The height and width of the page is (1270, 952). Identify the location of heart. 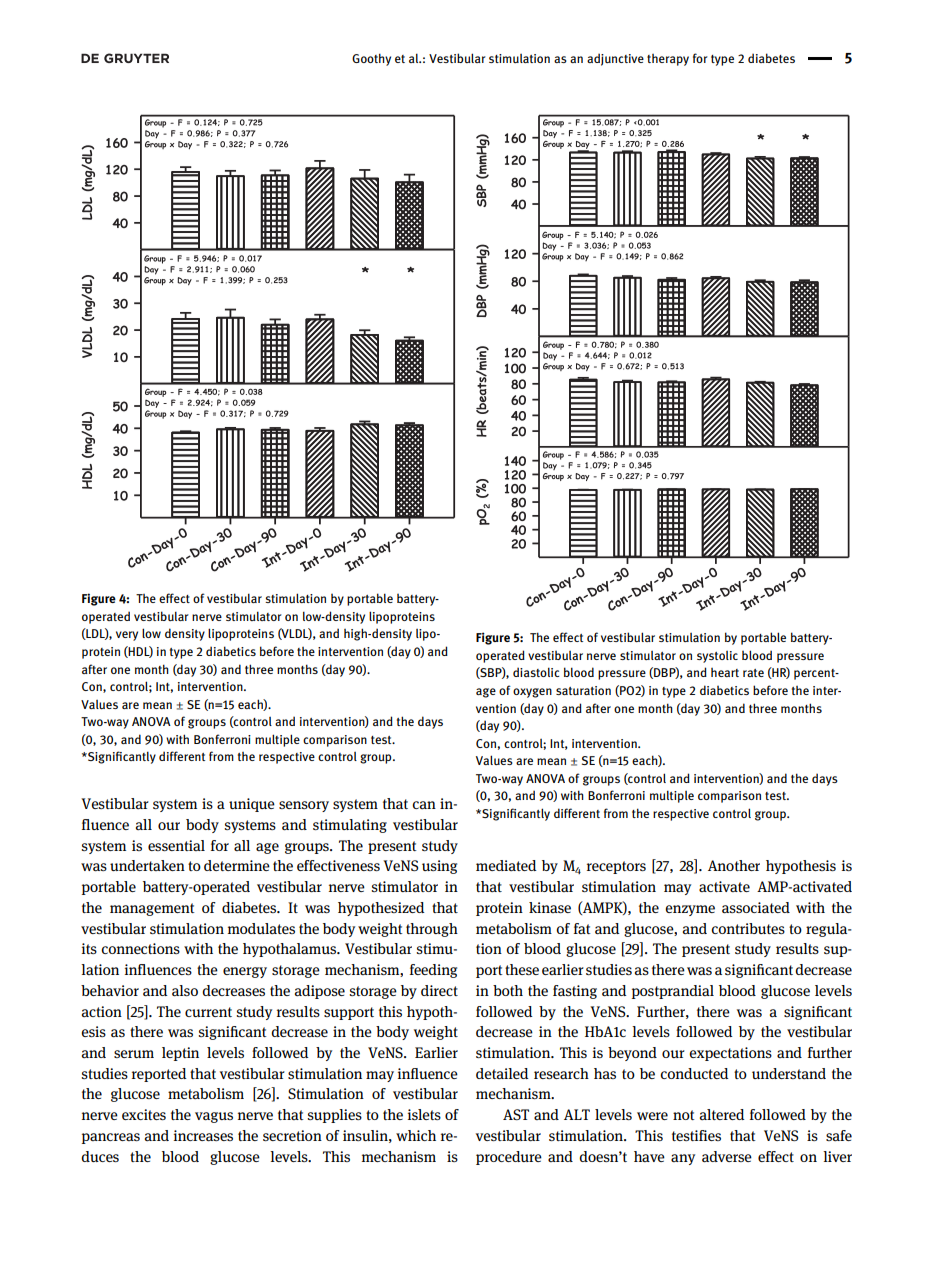
(725, 672).
